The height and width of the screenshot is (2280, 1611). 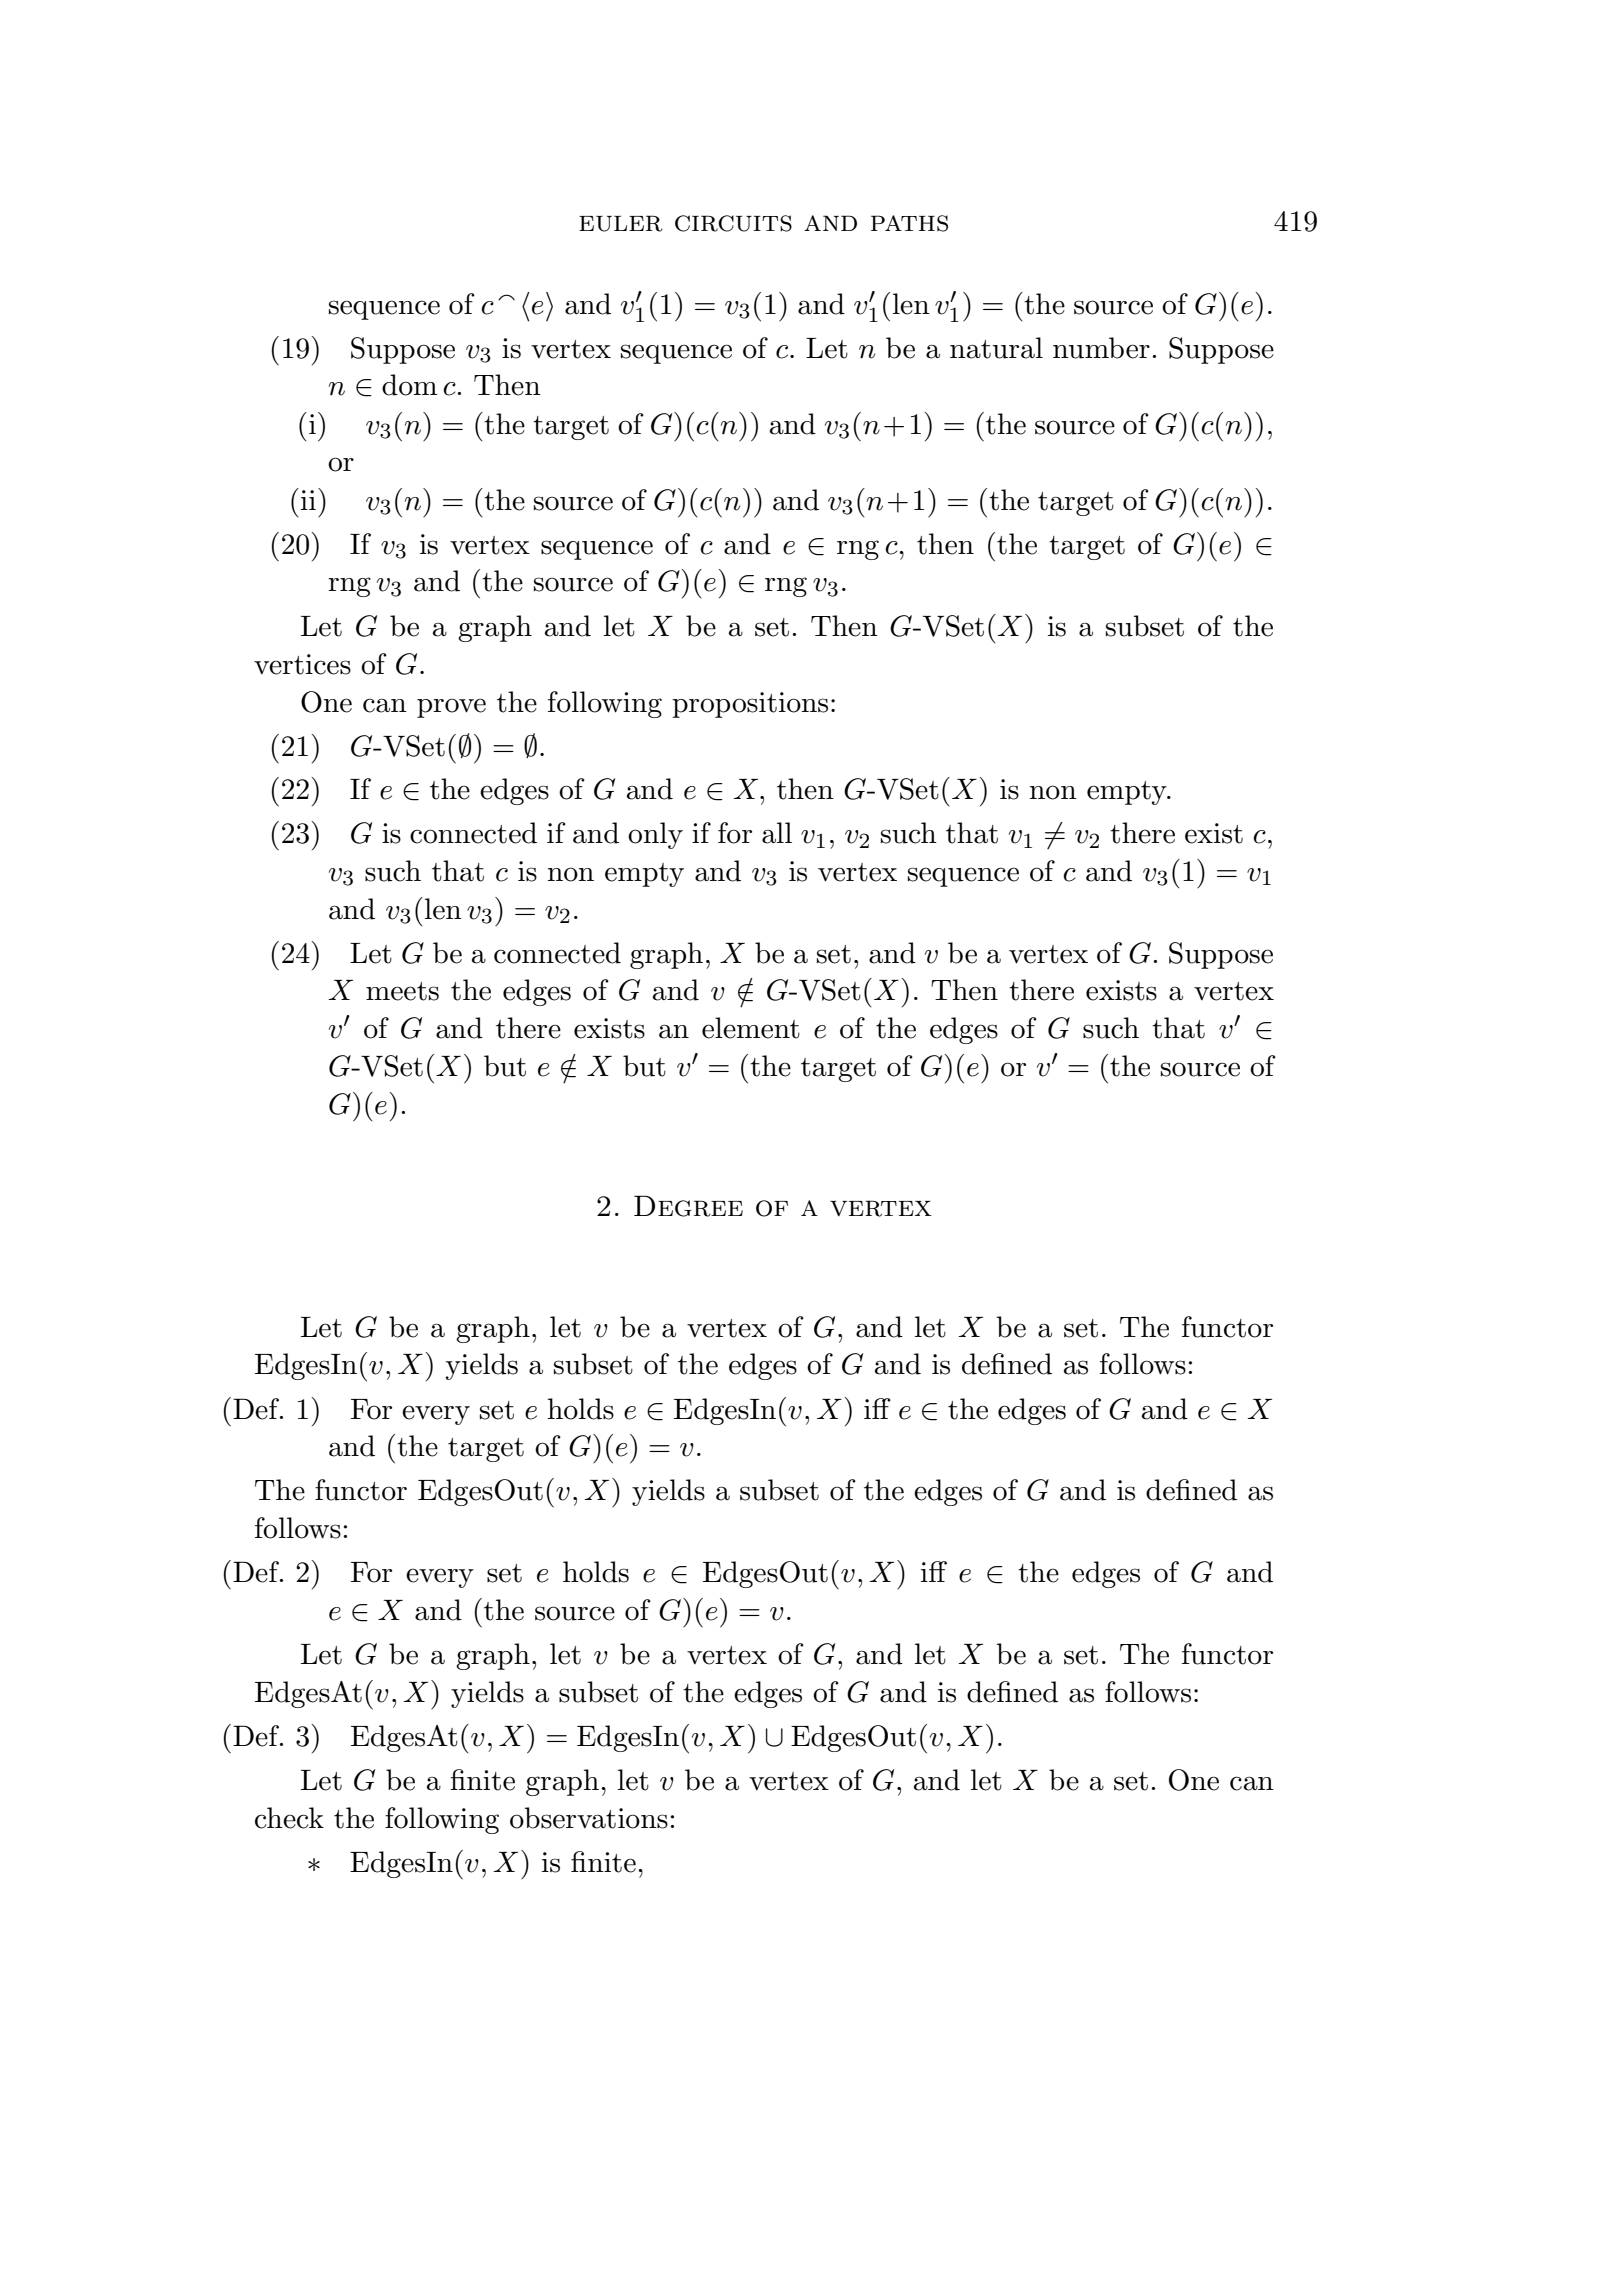 What do you see at coordinates (777, 833) in the screenshot?
I see `all` at bounding box center [777, 833].
